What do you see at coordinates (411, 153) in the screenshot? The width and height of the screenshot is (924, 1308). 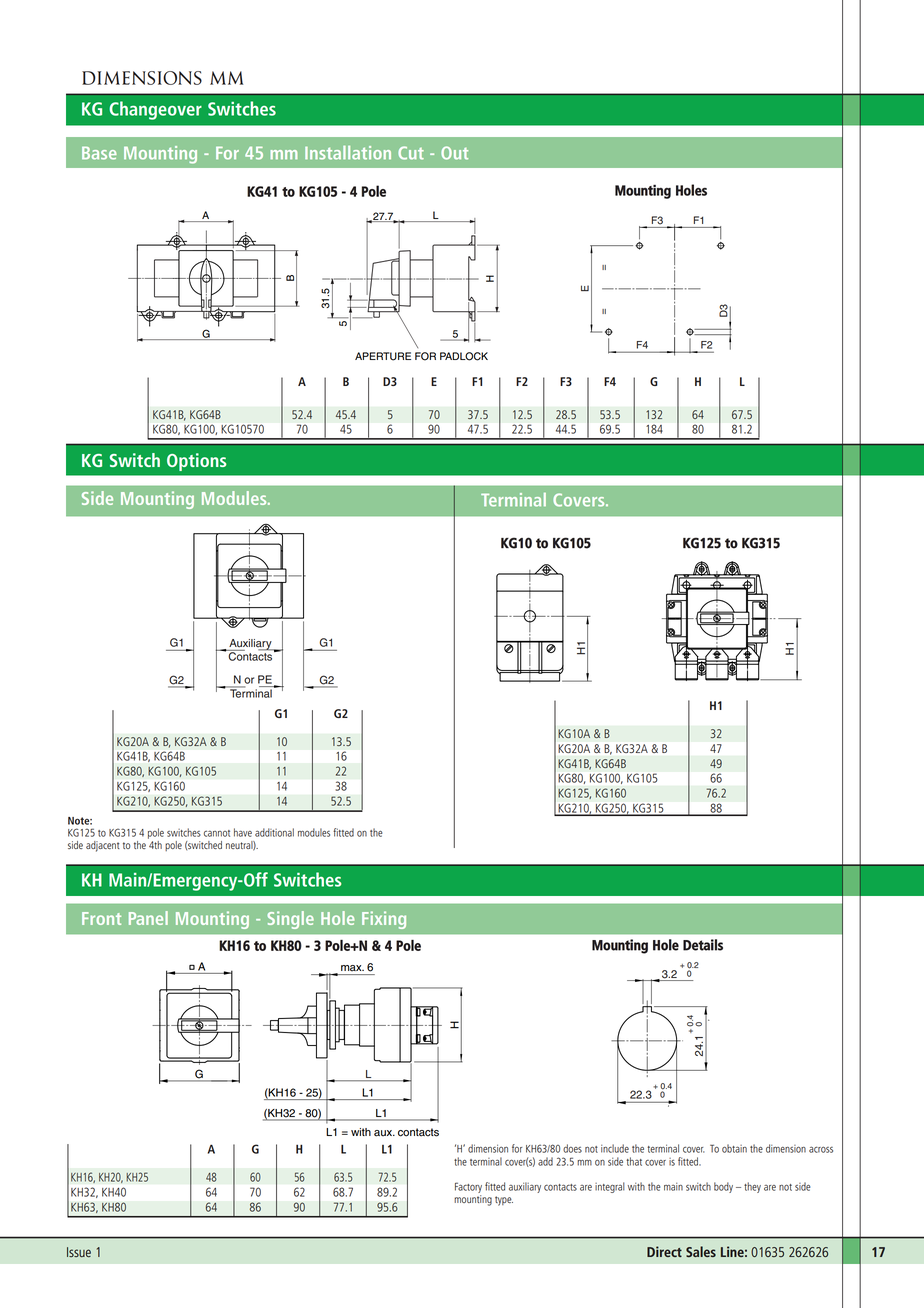 I see `Cut` at bounding box center [411, 153].
